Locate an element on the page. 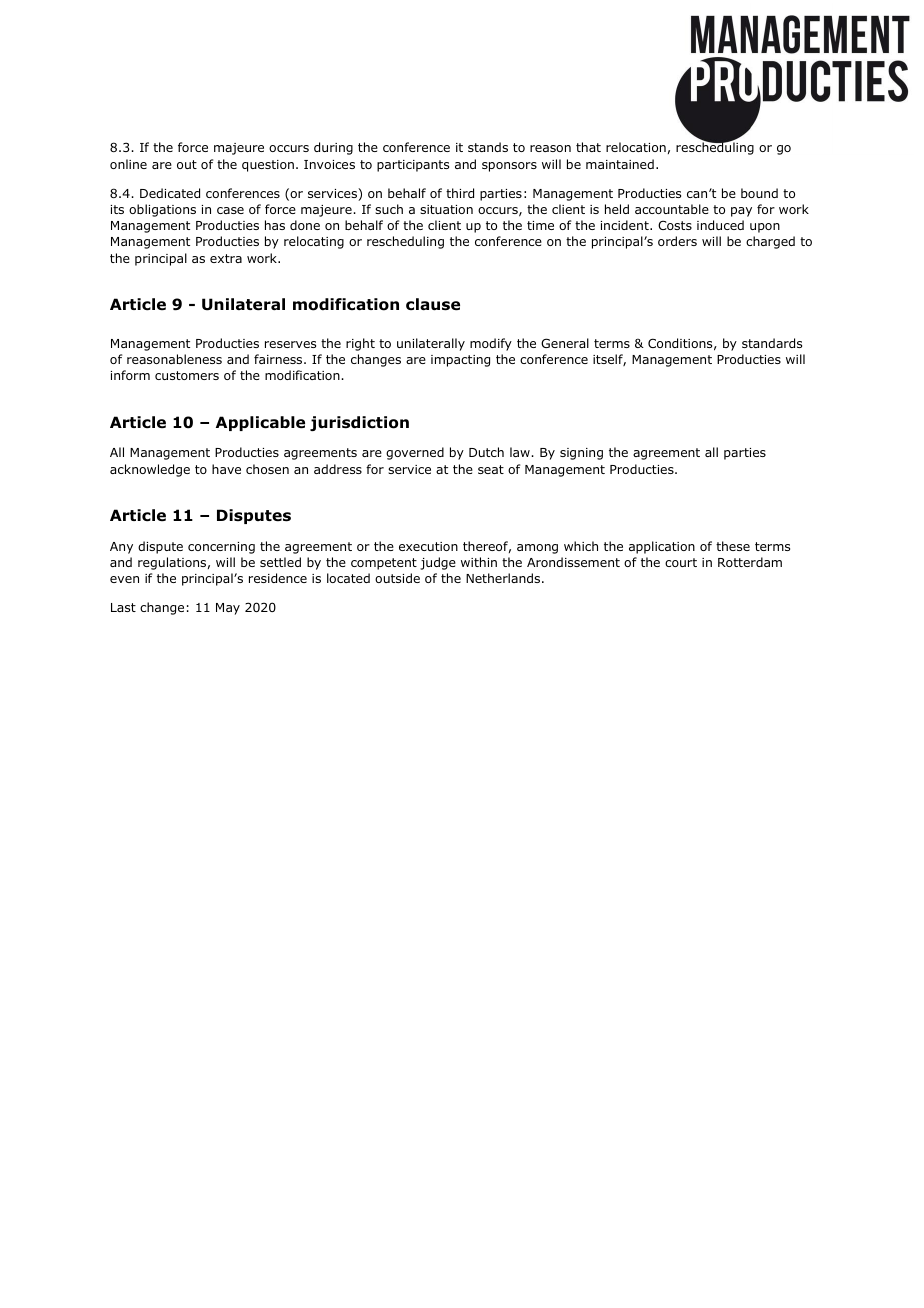  relocation is located at coordinates (636, 147).
